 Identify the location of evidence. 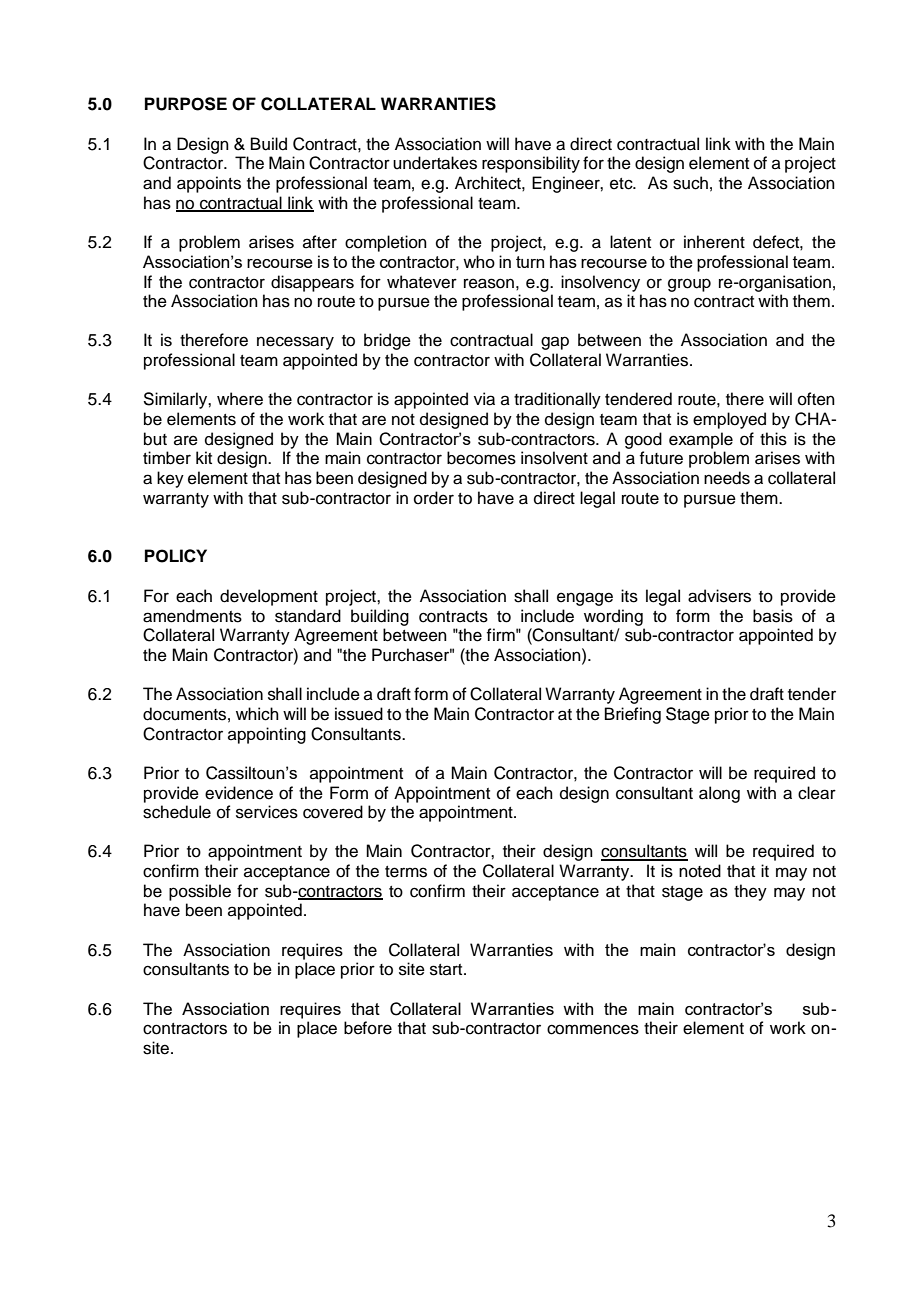
(239, 793).
